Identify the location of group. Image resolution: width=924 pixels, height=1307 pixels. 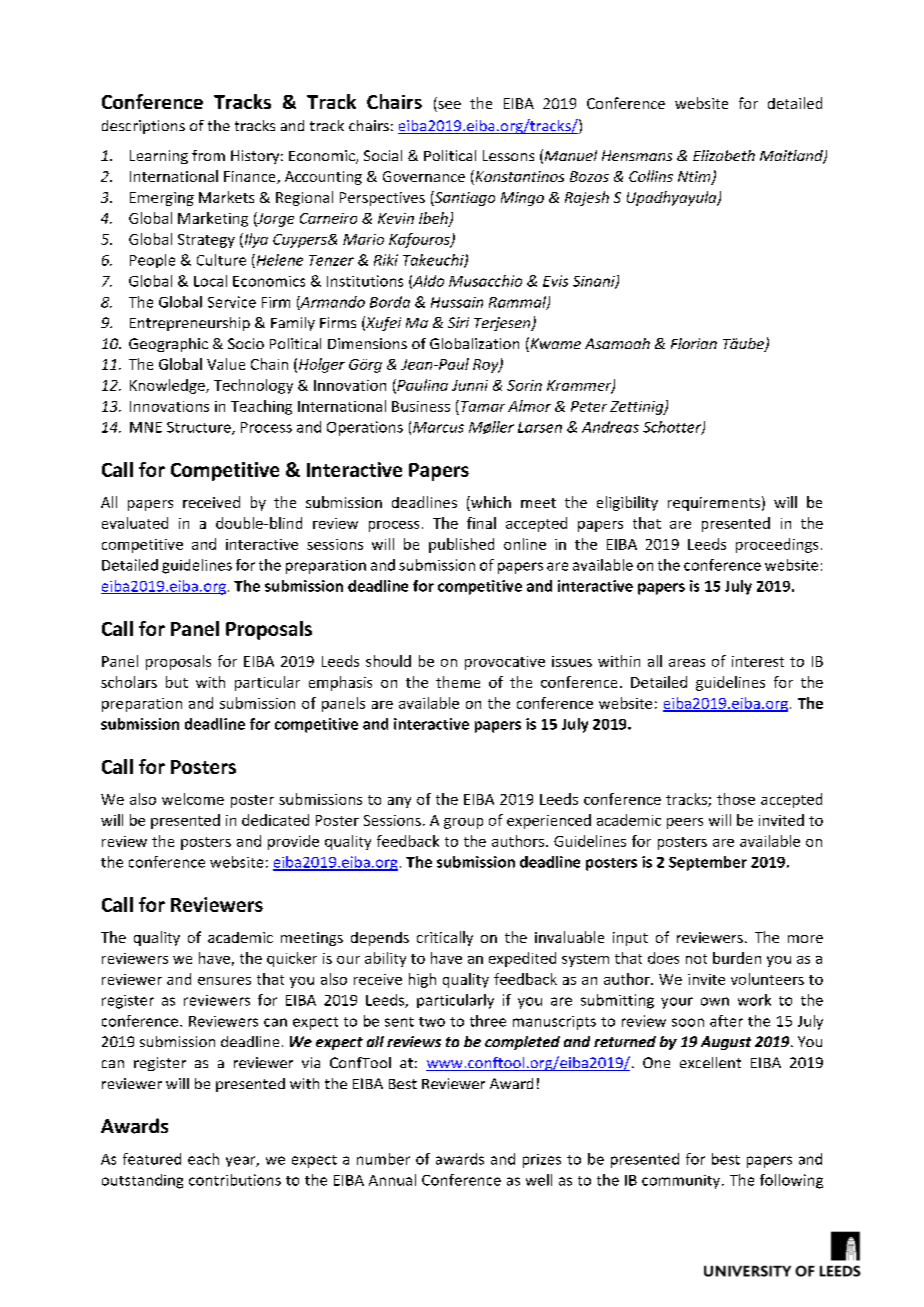
(463, 823).
